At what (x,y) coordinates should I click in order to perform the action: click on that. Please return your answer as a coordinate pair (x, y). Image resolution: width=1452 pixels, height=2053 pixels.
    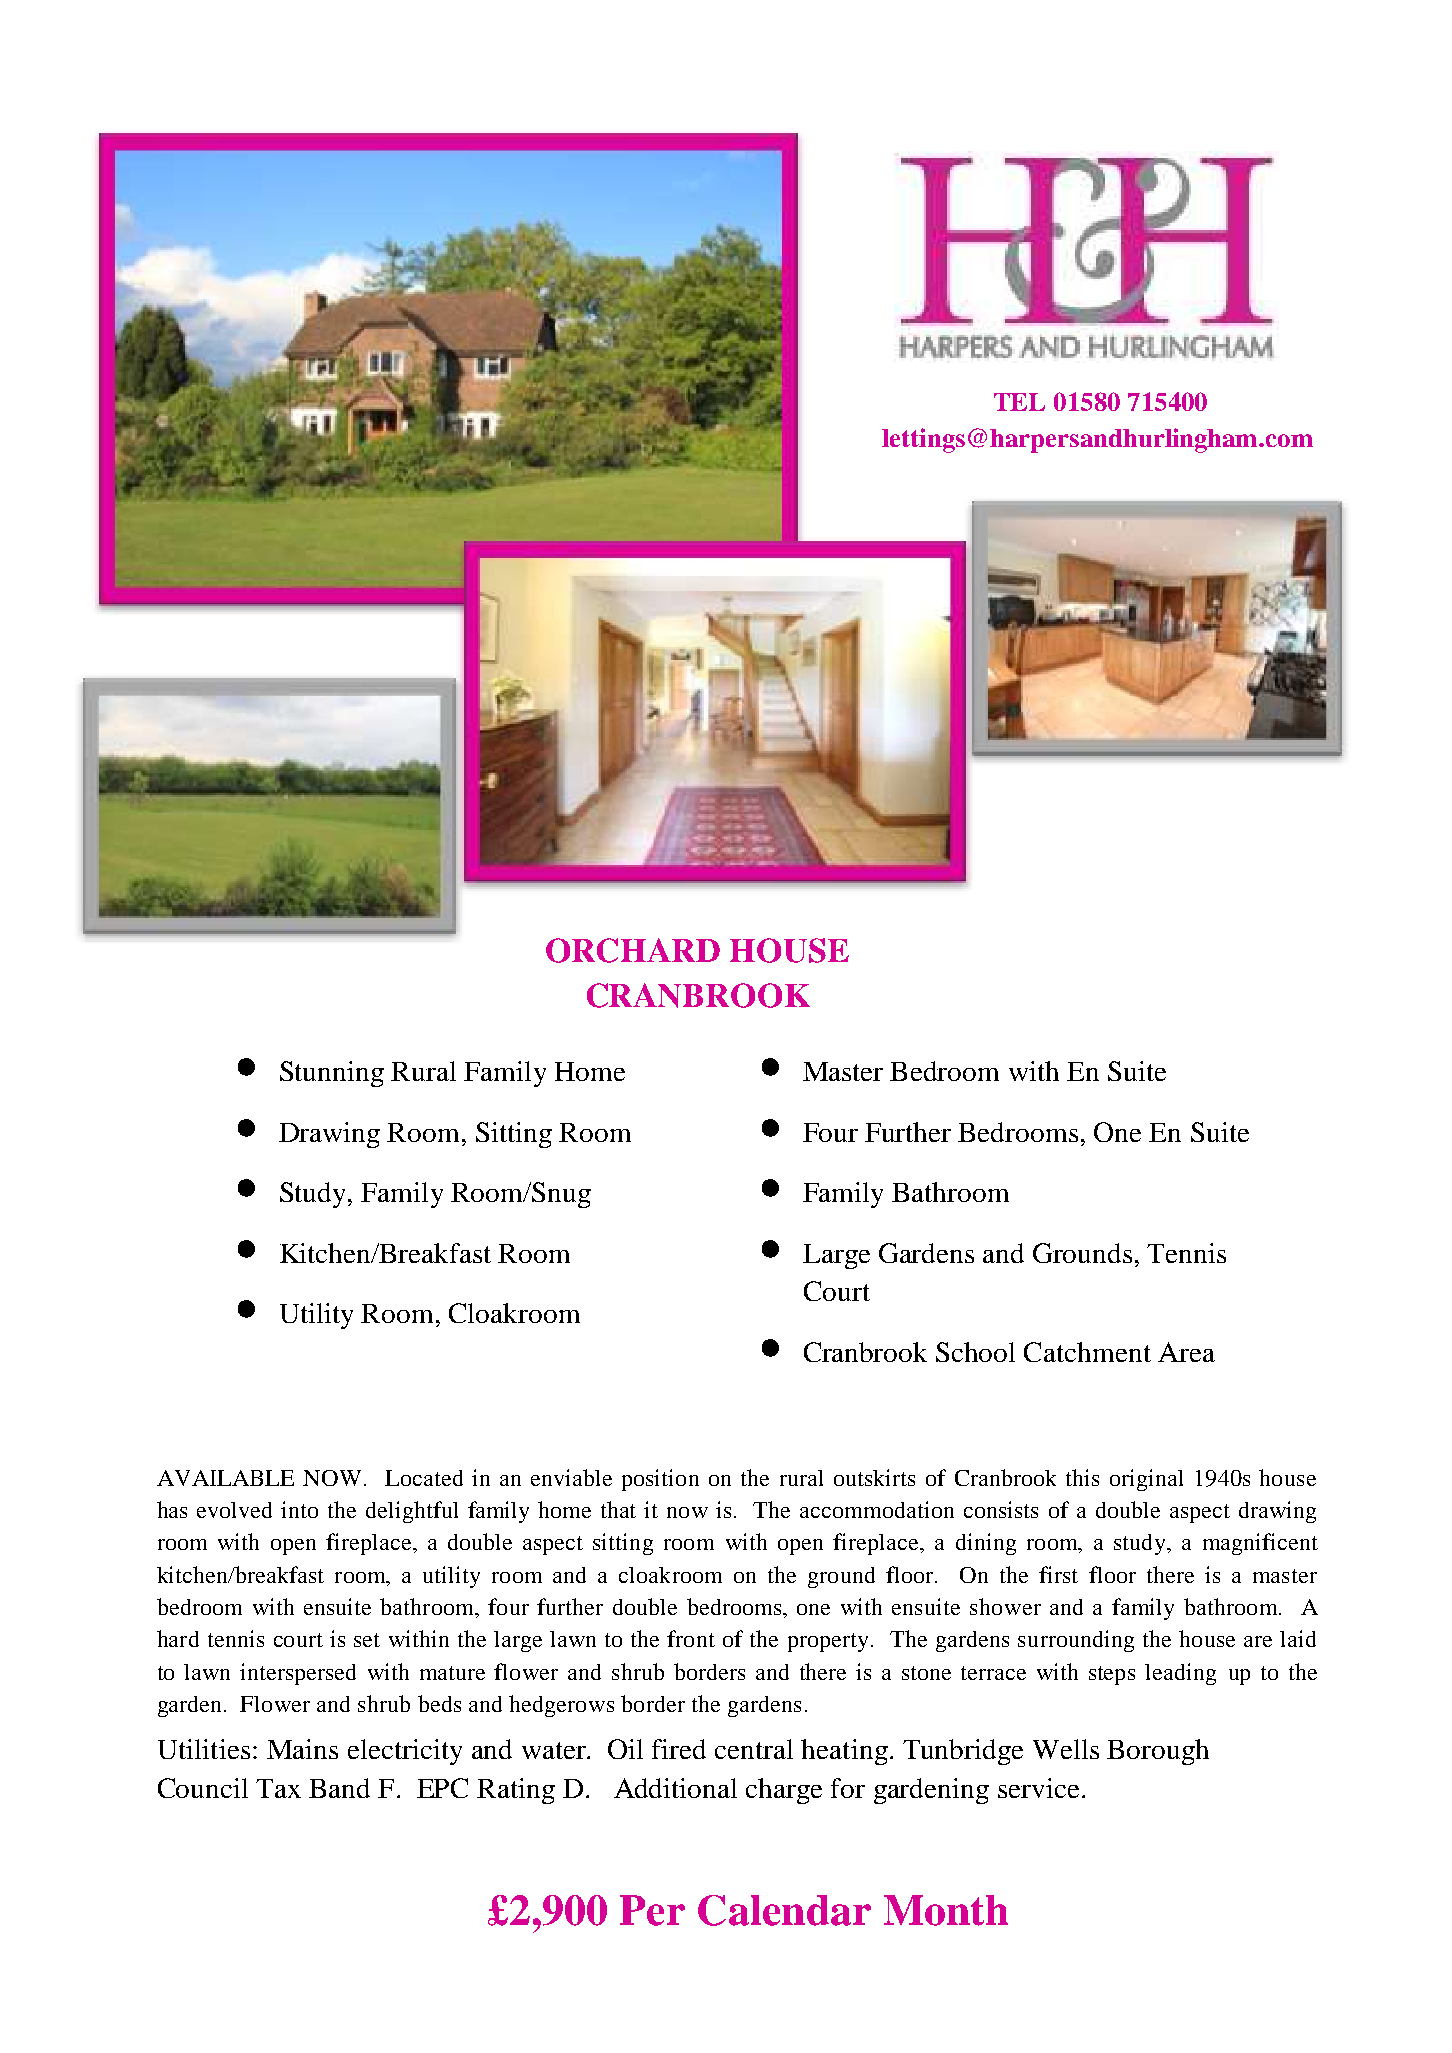
    Looking at the image, I should click on (618, 1509).
